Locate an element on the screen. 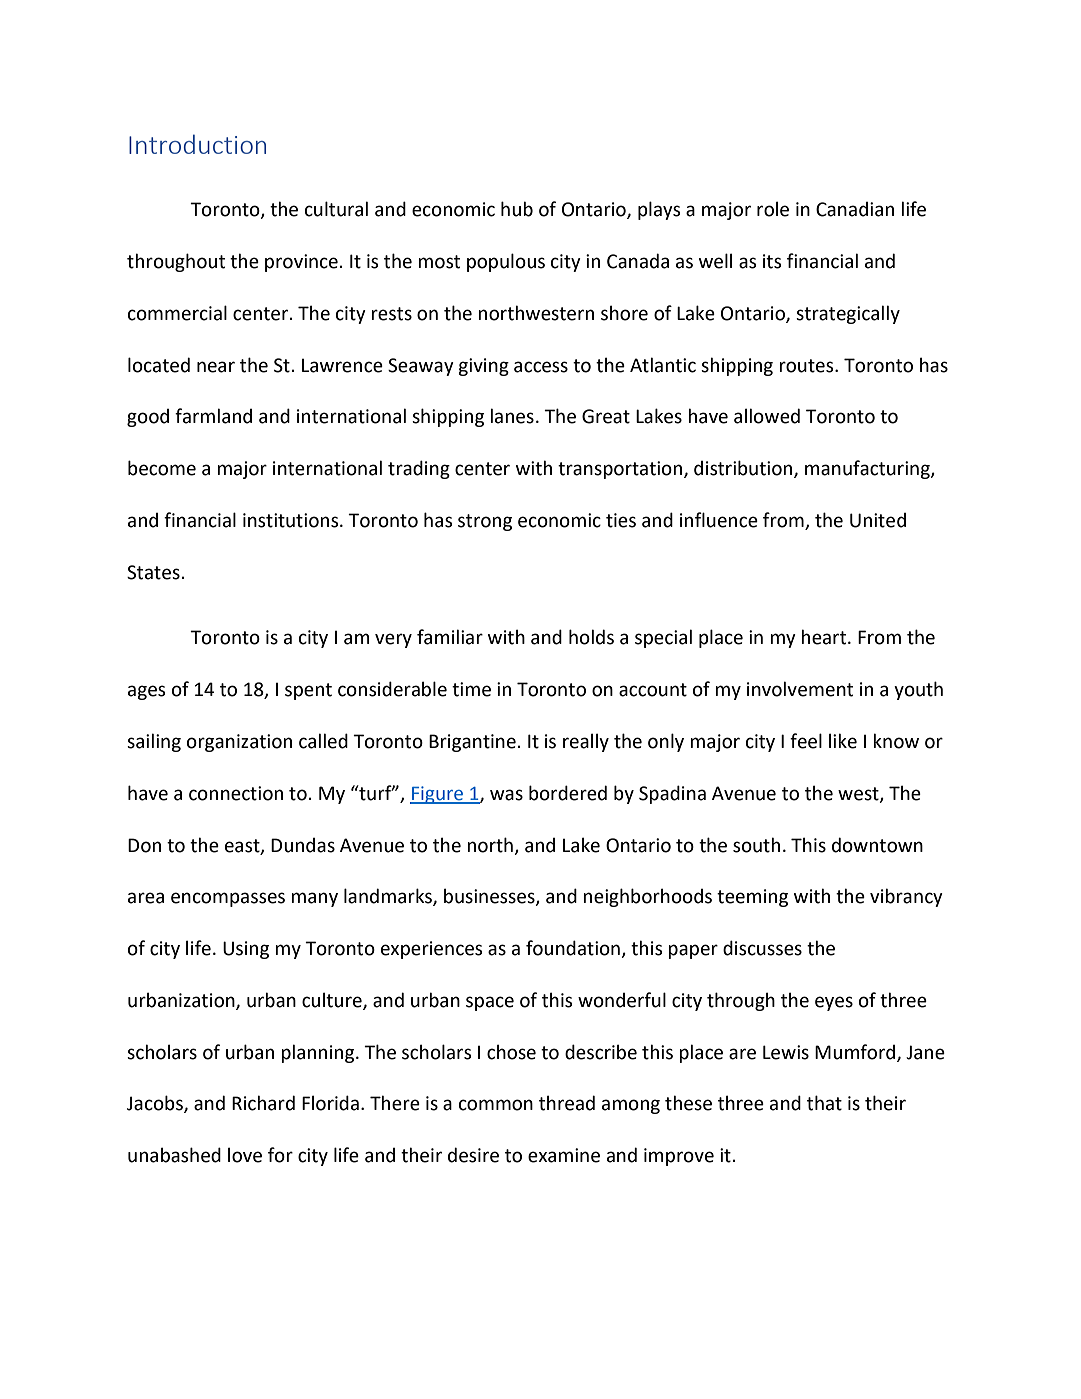 Image resolution: width=1081 pixels, height=1399 pixels. connection is located at coordinates (236, 793).
